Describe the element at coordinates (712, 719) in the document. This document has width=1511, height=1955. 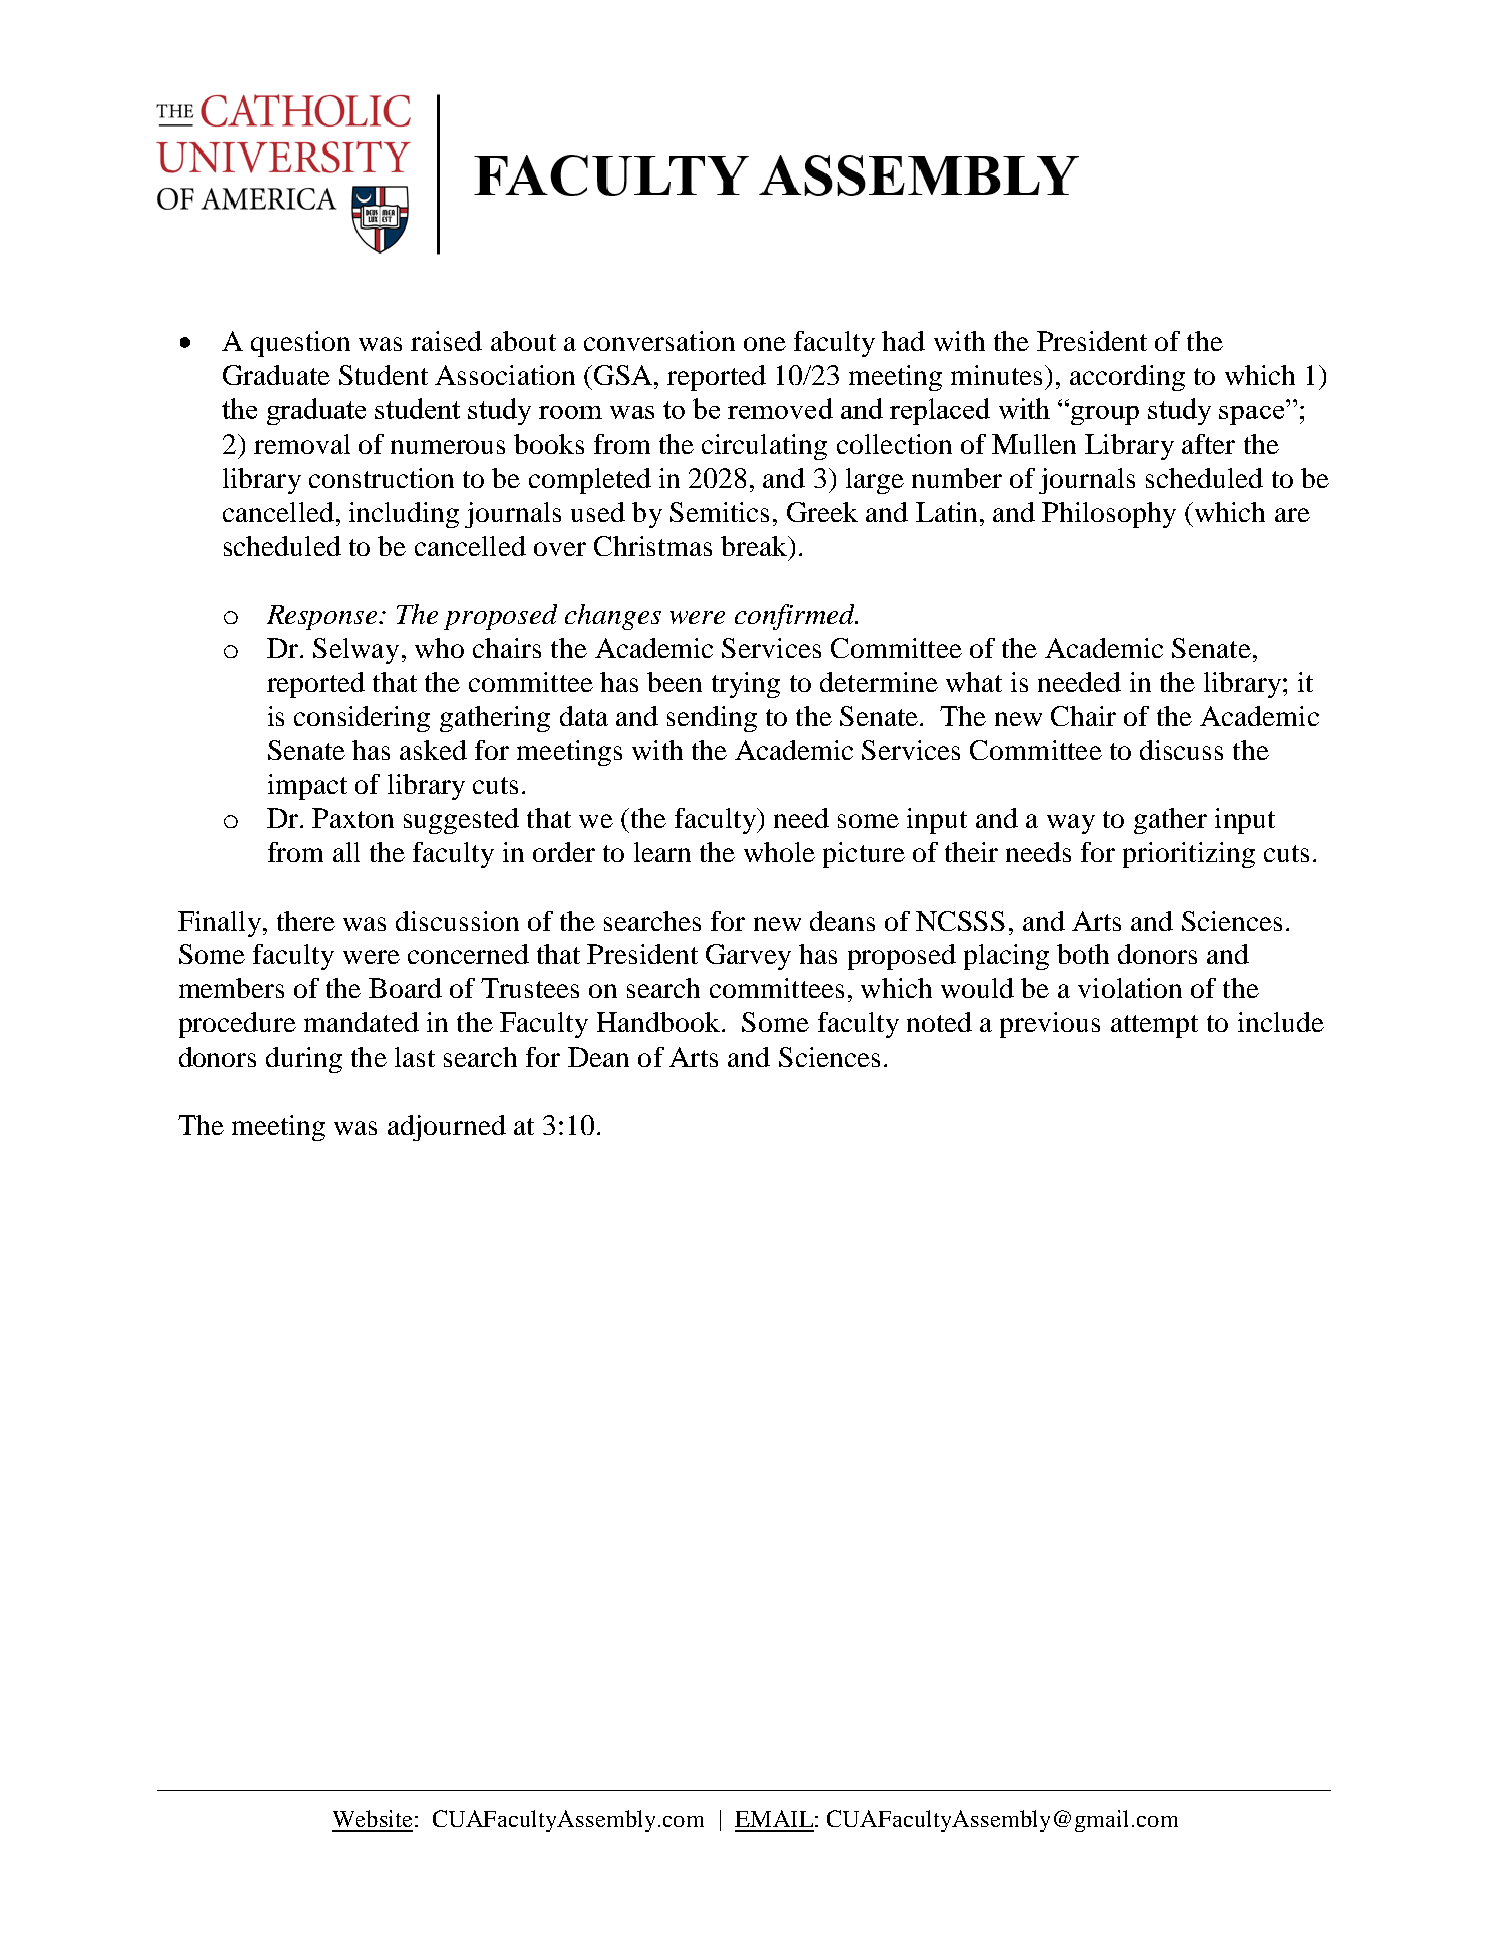
I see `sending` at that location.
